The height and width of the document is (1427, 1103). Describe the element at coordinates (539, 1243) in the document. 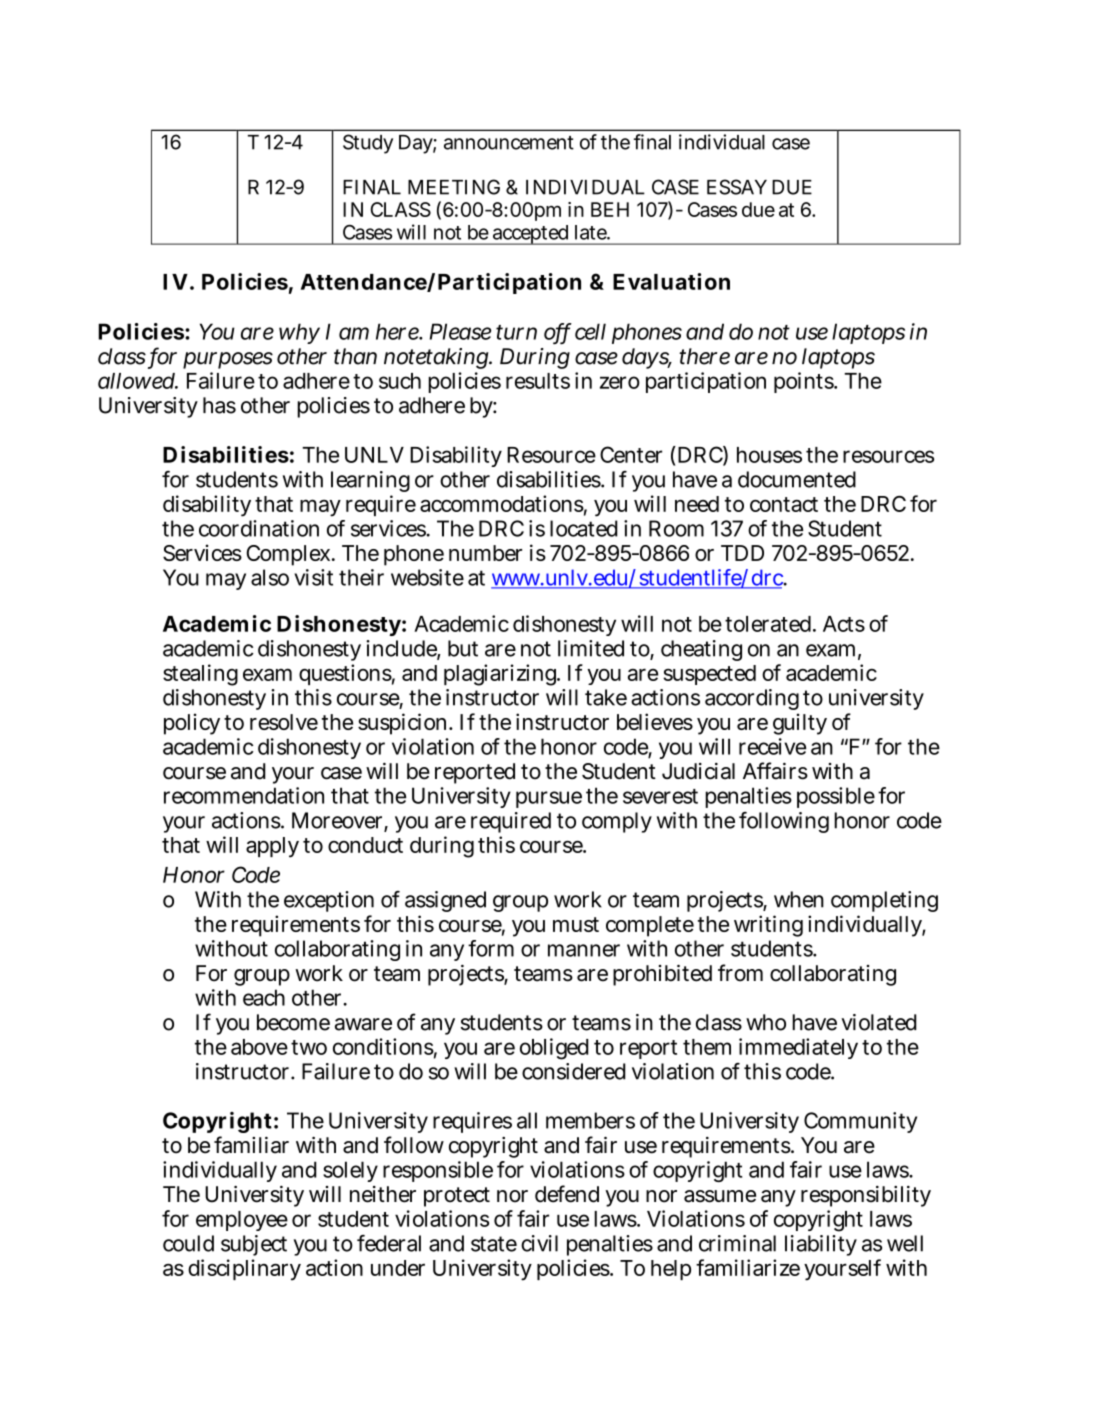

I see `civil` at that location.
